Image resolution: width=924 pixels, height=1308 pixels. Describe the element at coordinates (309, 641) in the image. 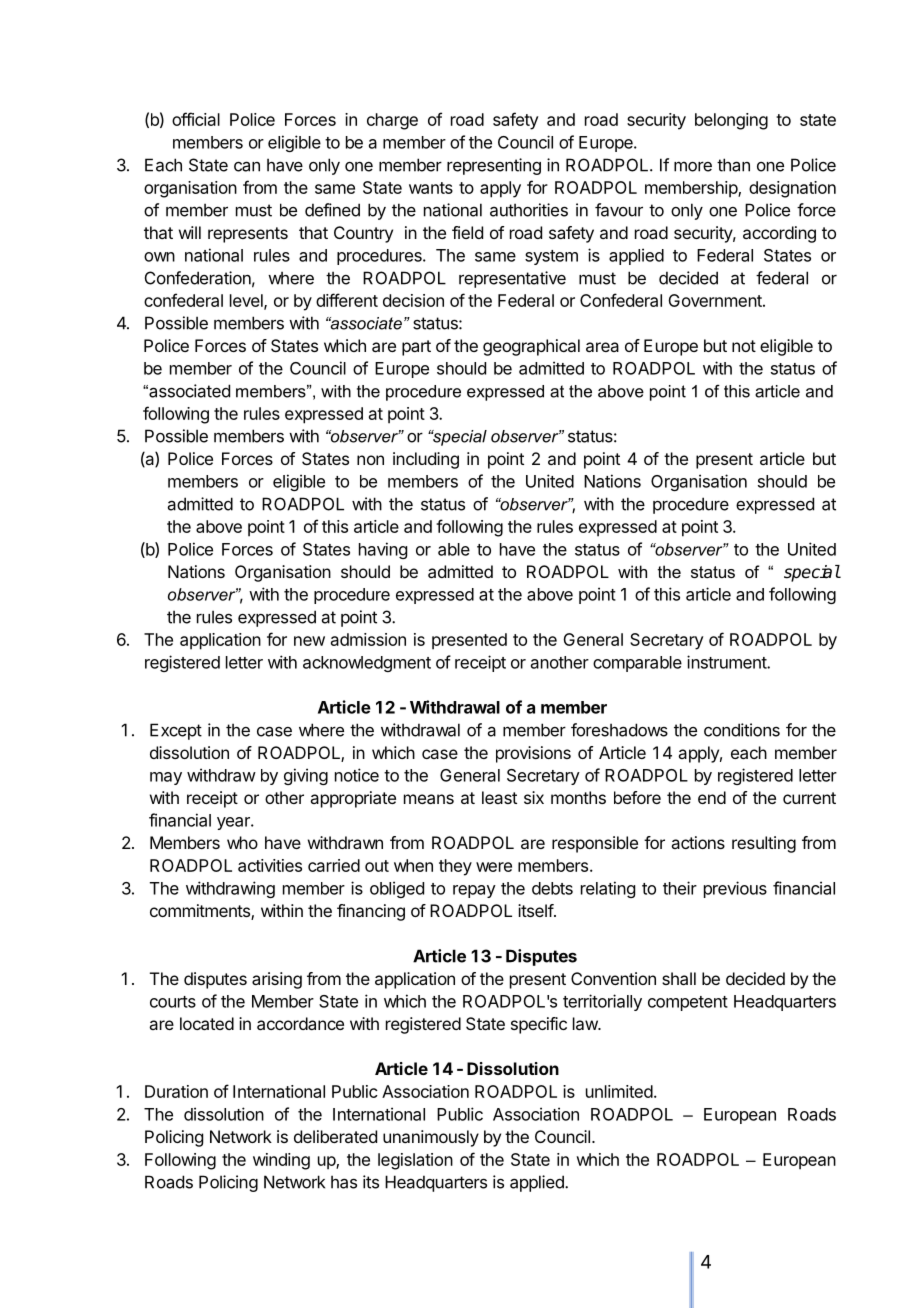

I see `new` at that location.
